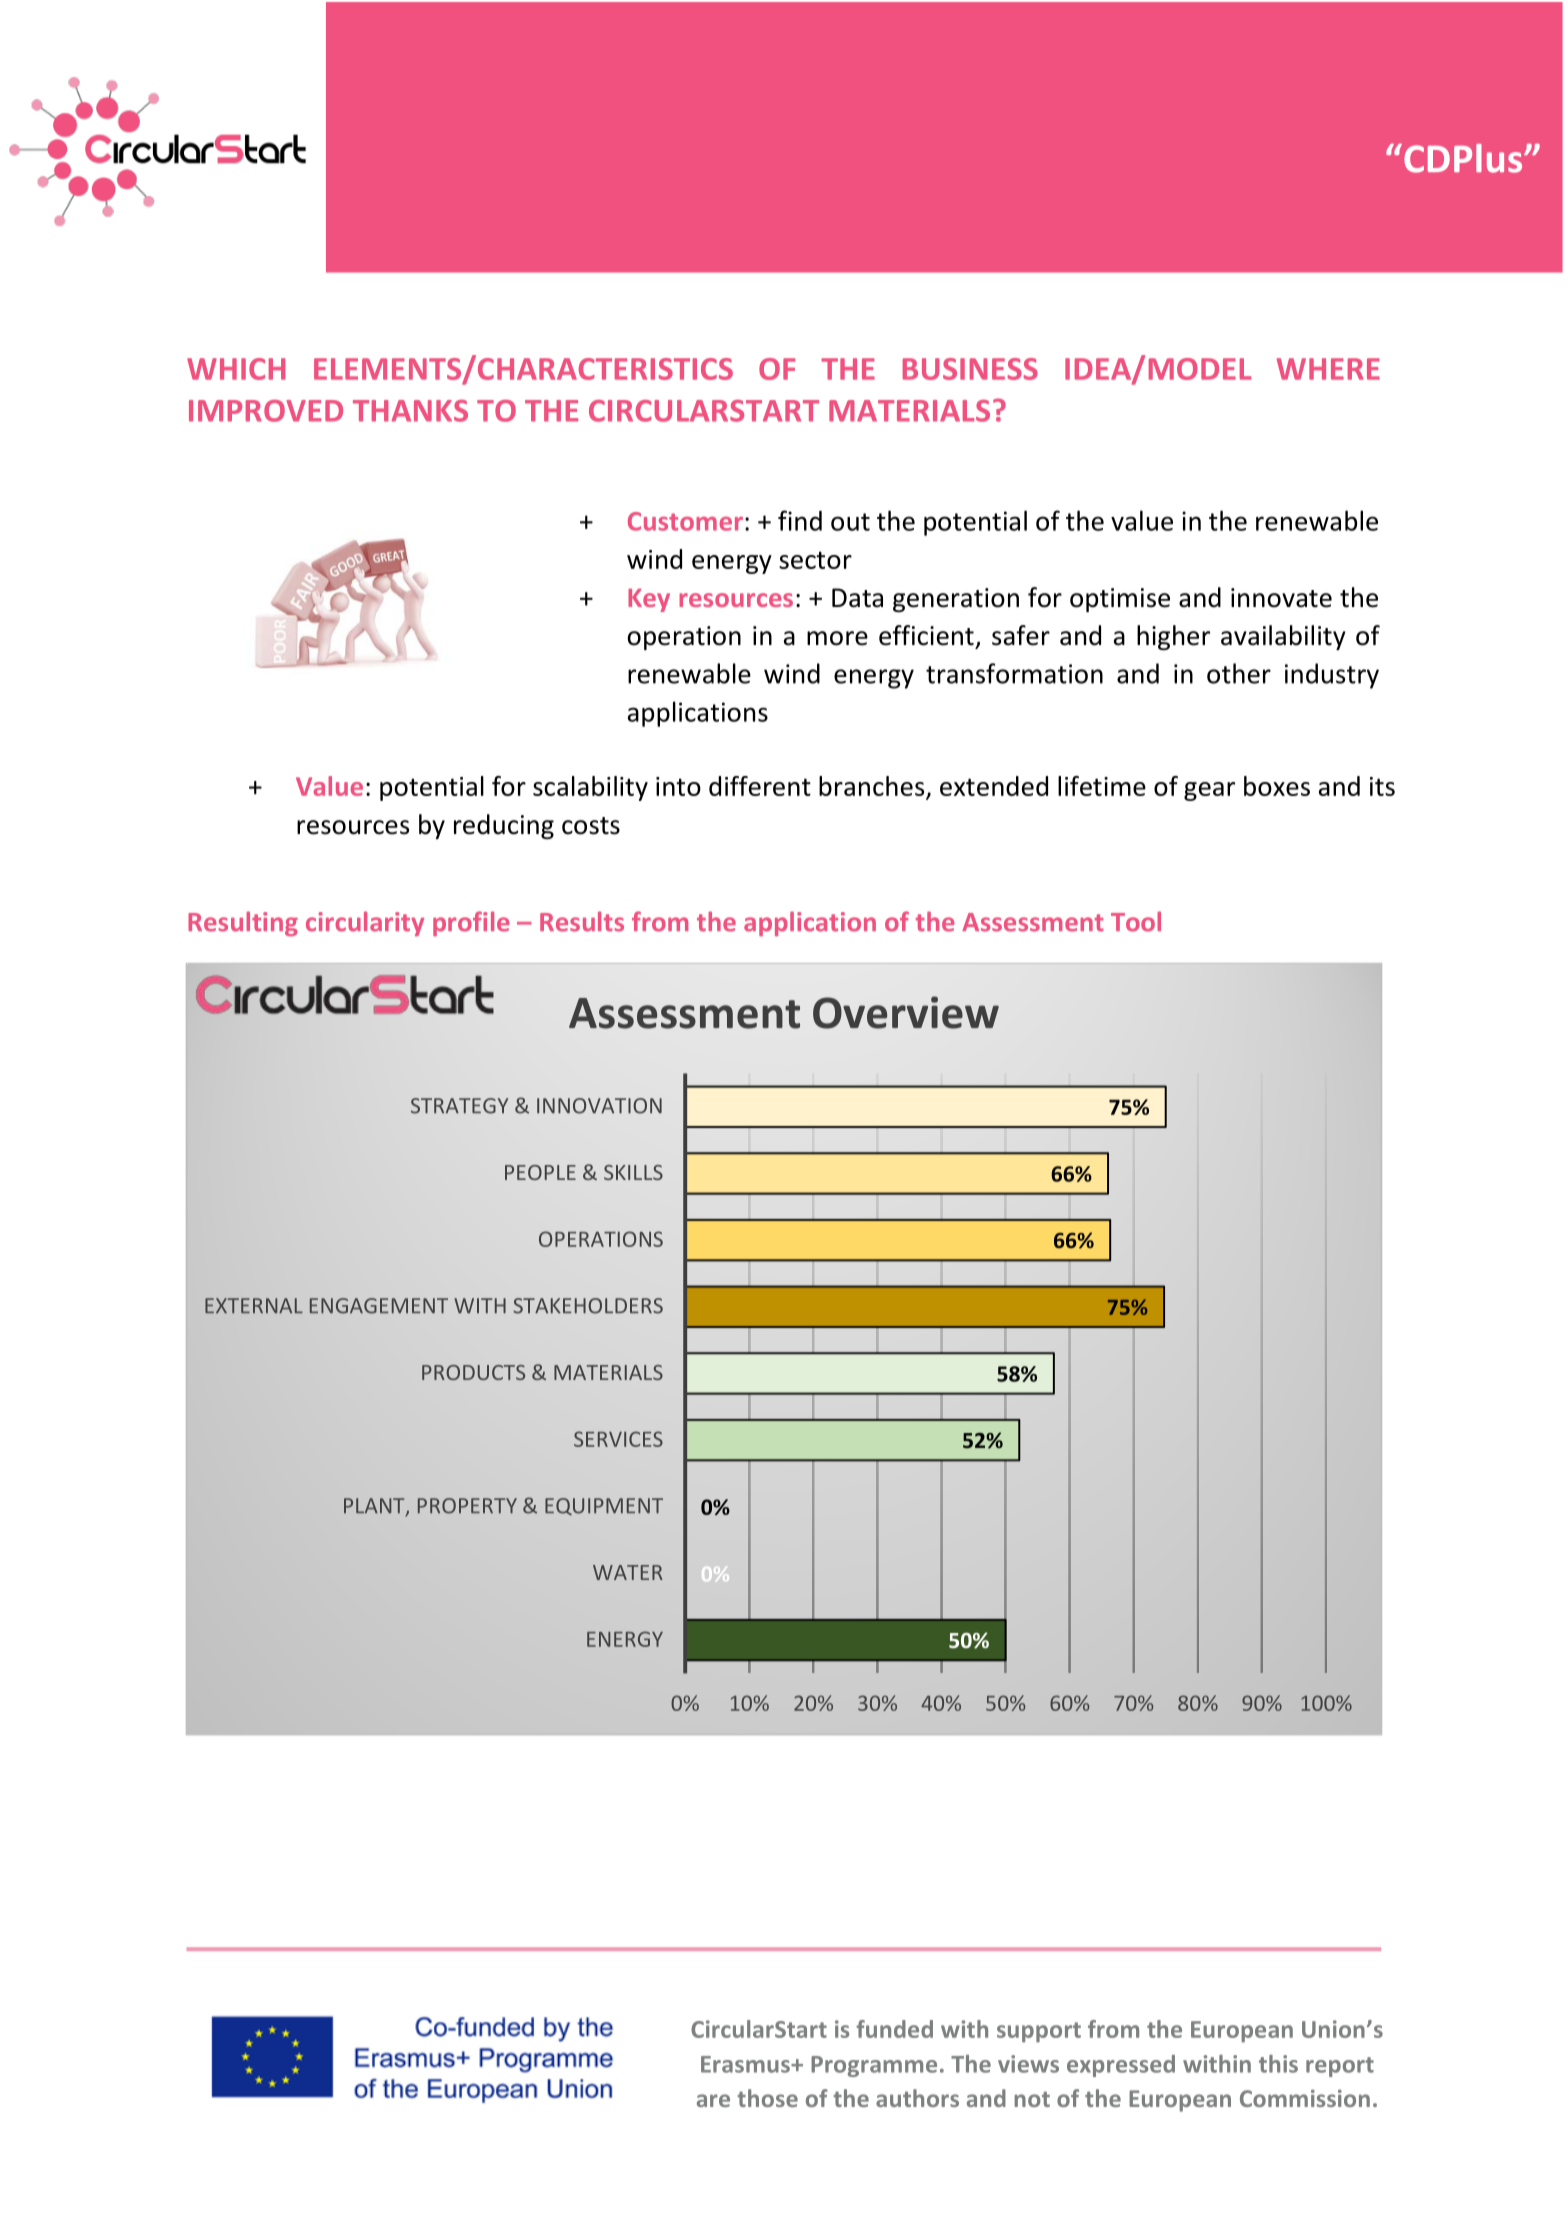  Describe the element at coordinates (906, 1012) in the document. I see `Overview` at that location.
